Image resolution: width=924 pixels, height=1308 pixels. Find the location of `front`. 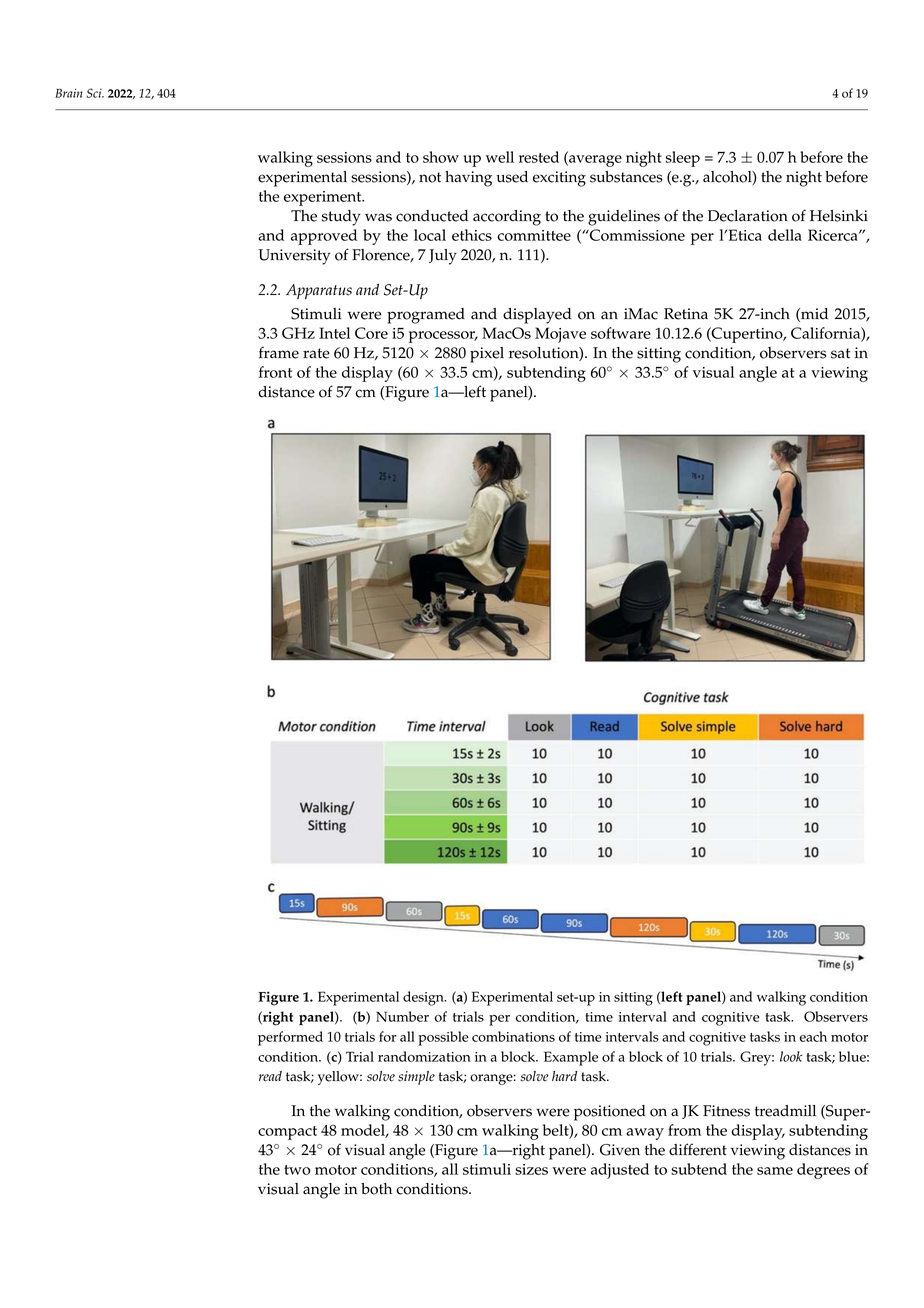

front is located at coordinates (275, 372).
